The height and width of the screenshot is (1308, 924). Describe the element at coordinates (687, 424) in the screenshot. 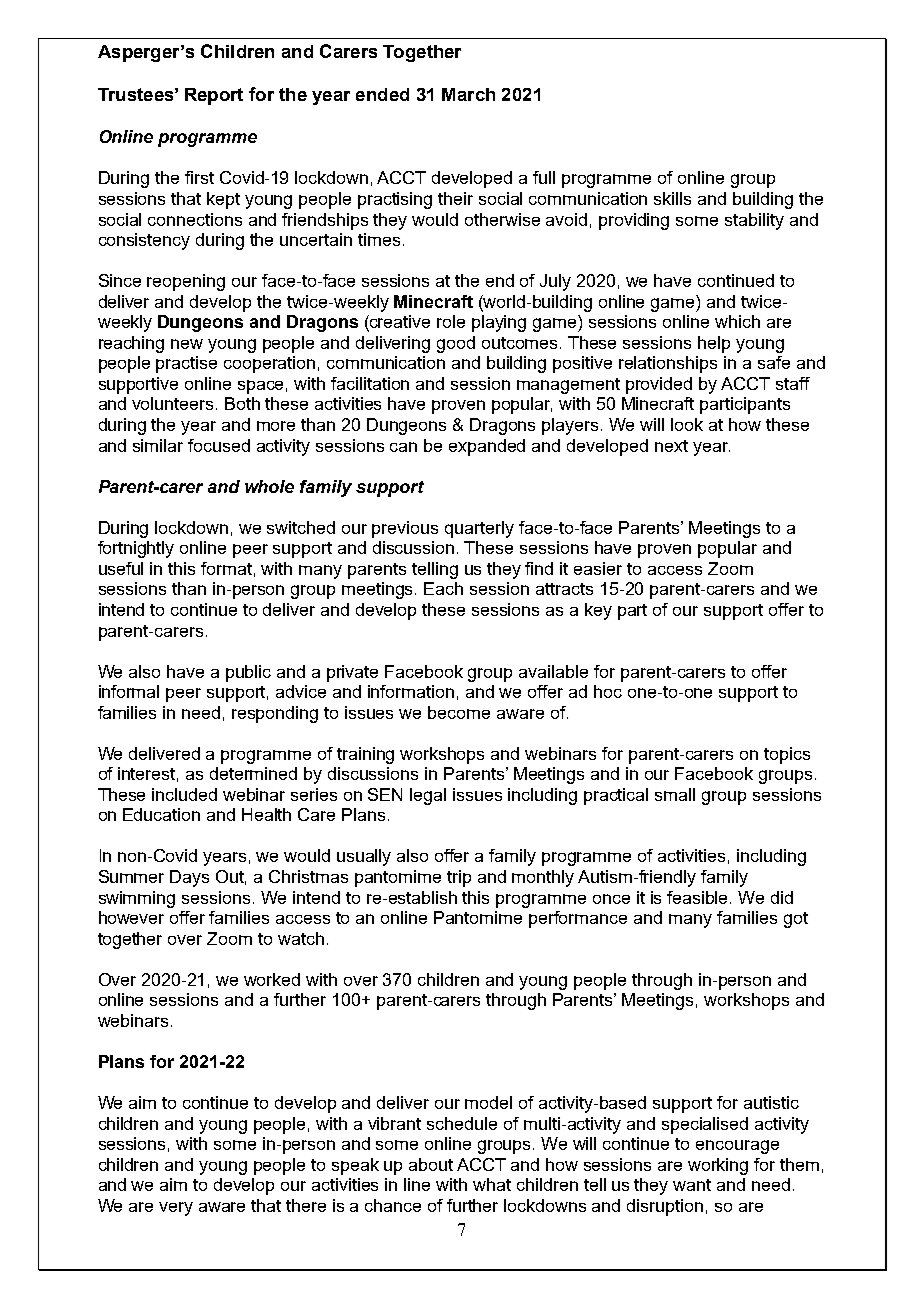

I see `look` at that location.
